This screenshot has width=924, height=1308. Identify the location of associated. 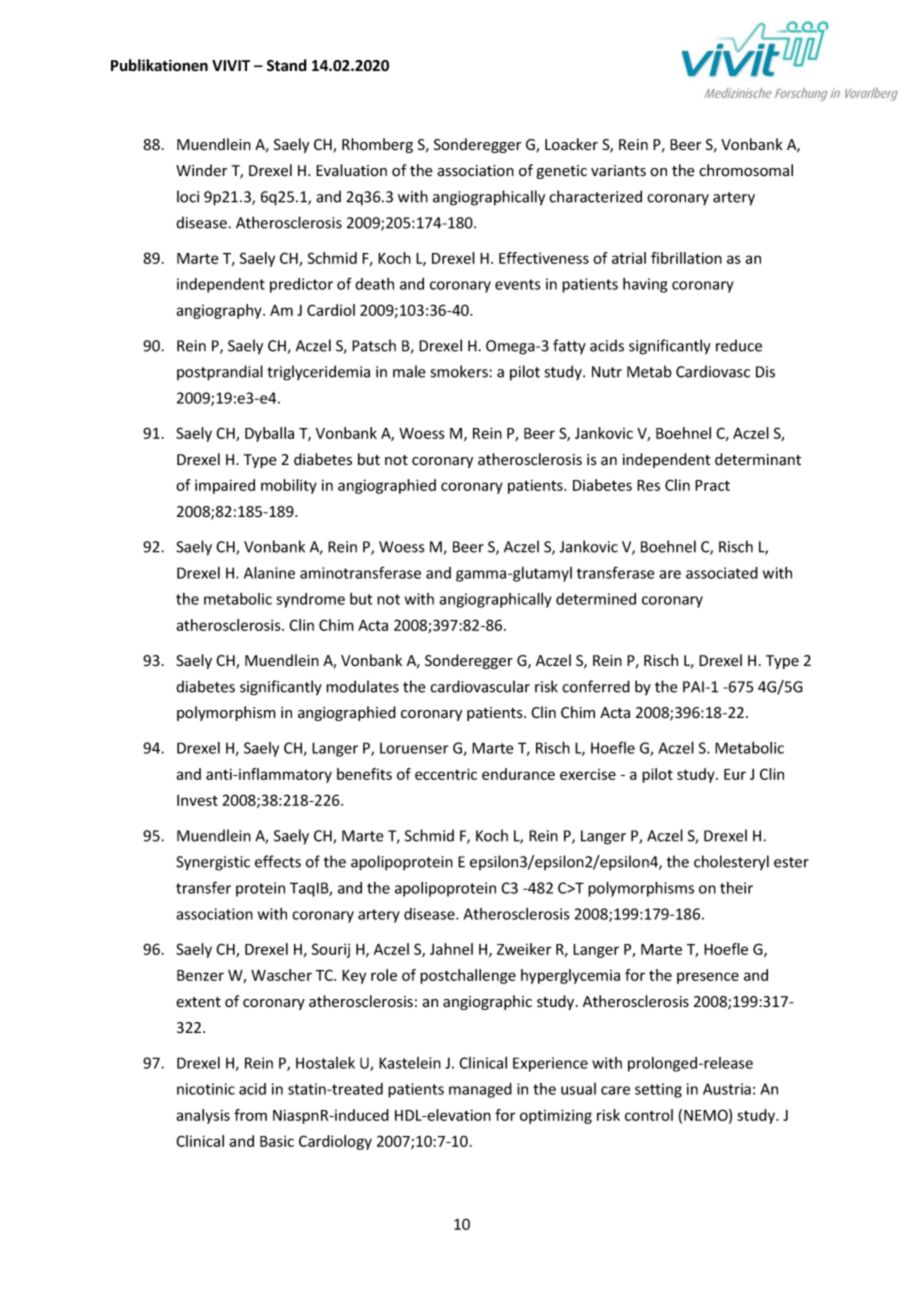
(722, 573).
